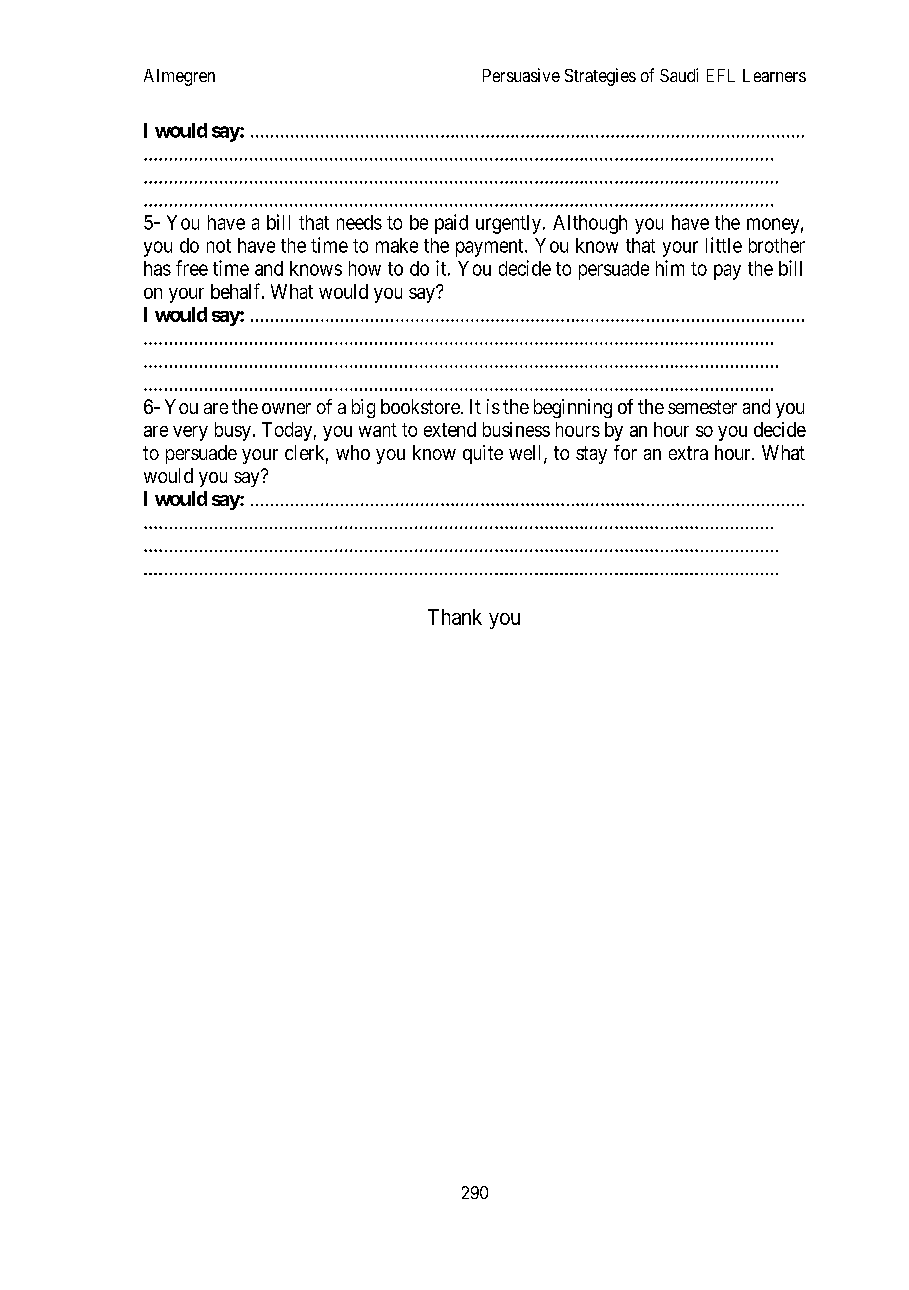 The width and height of the document is (909, 1290). I want to click on Persuasive, so click(521, 75).
